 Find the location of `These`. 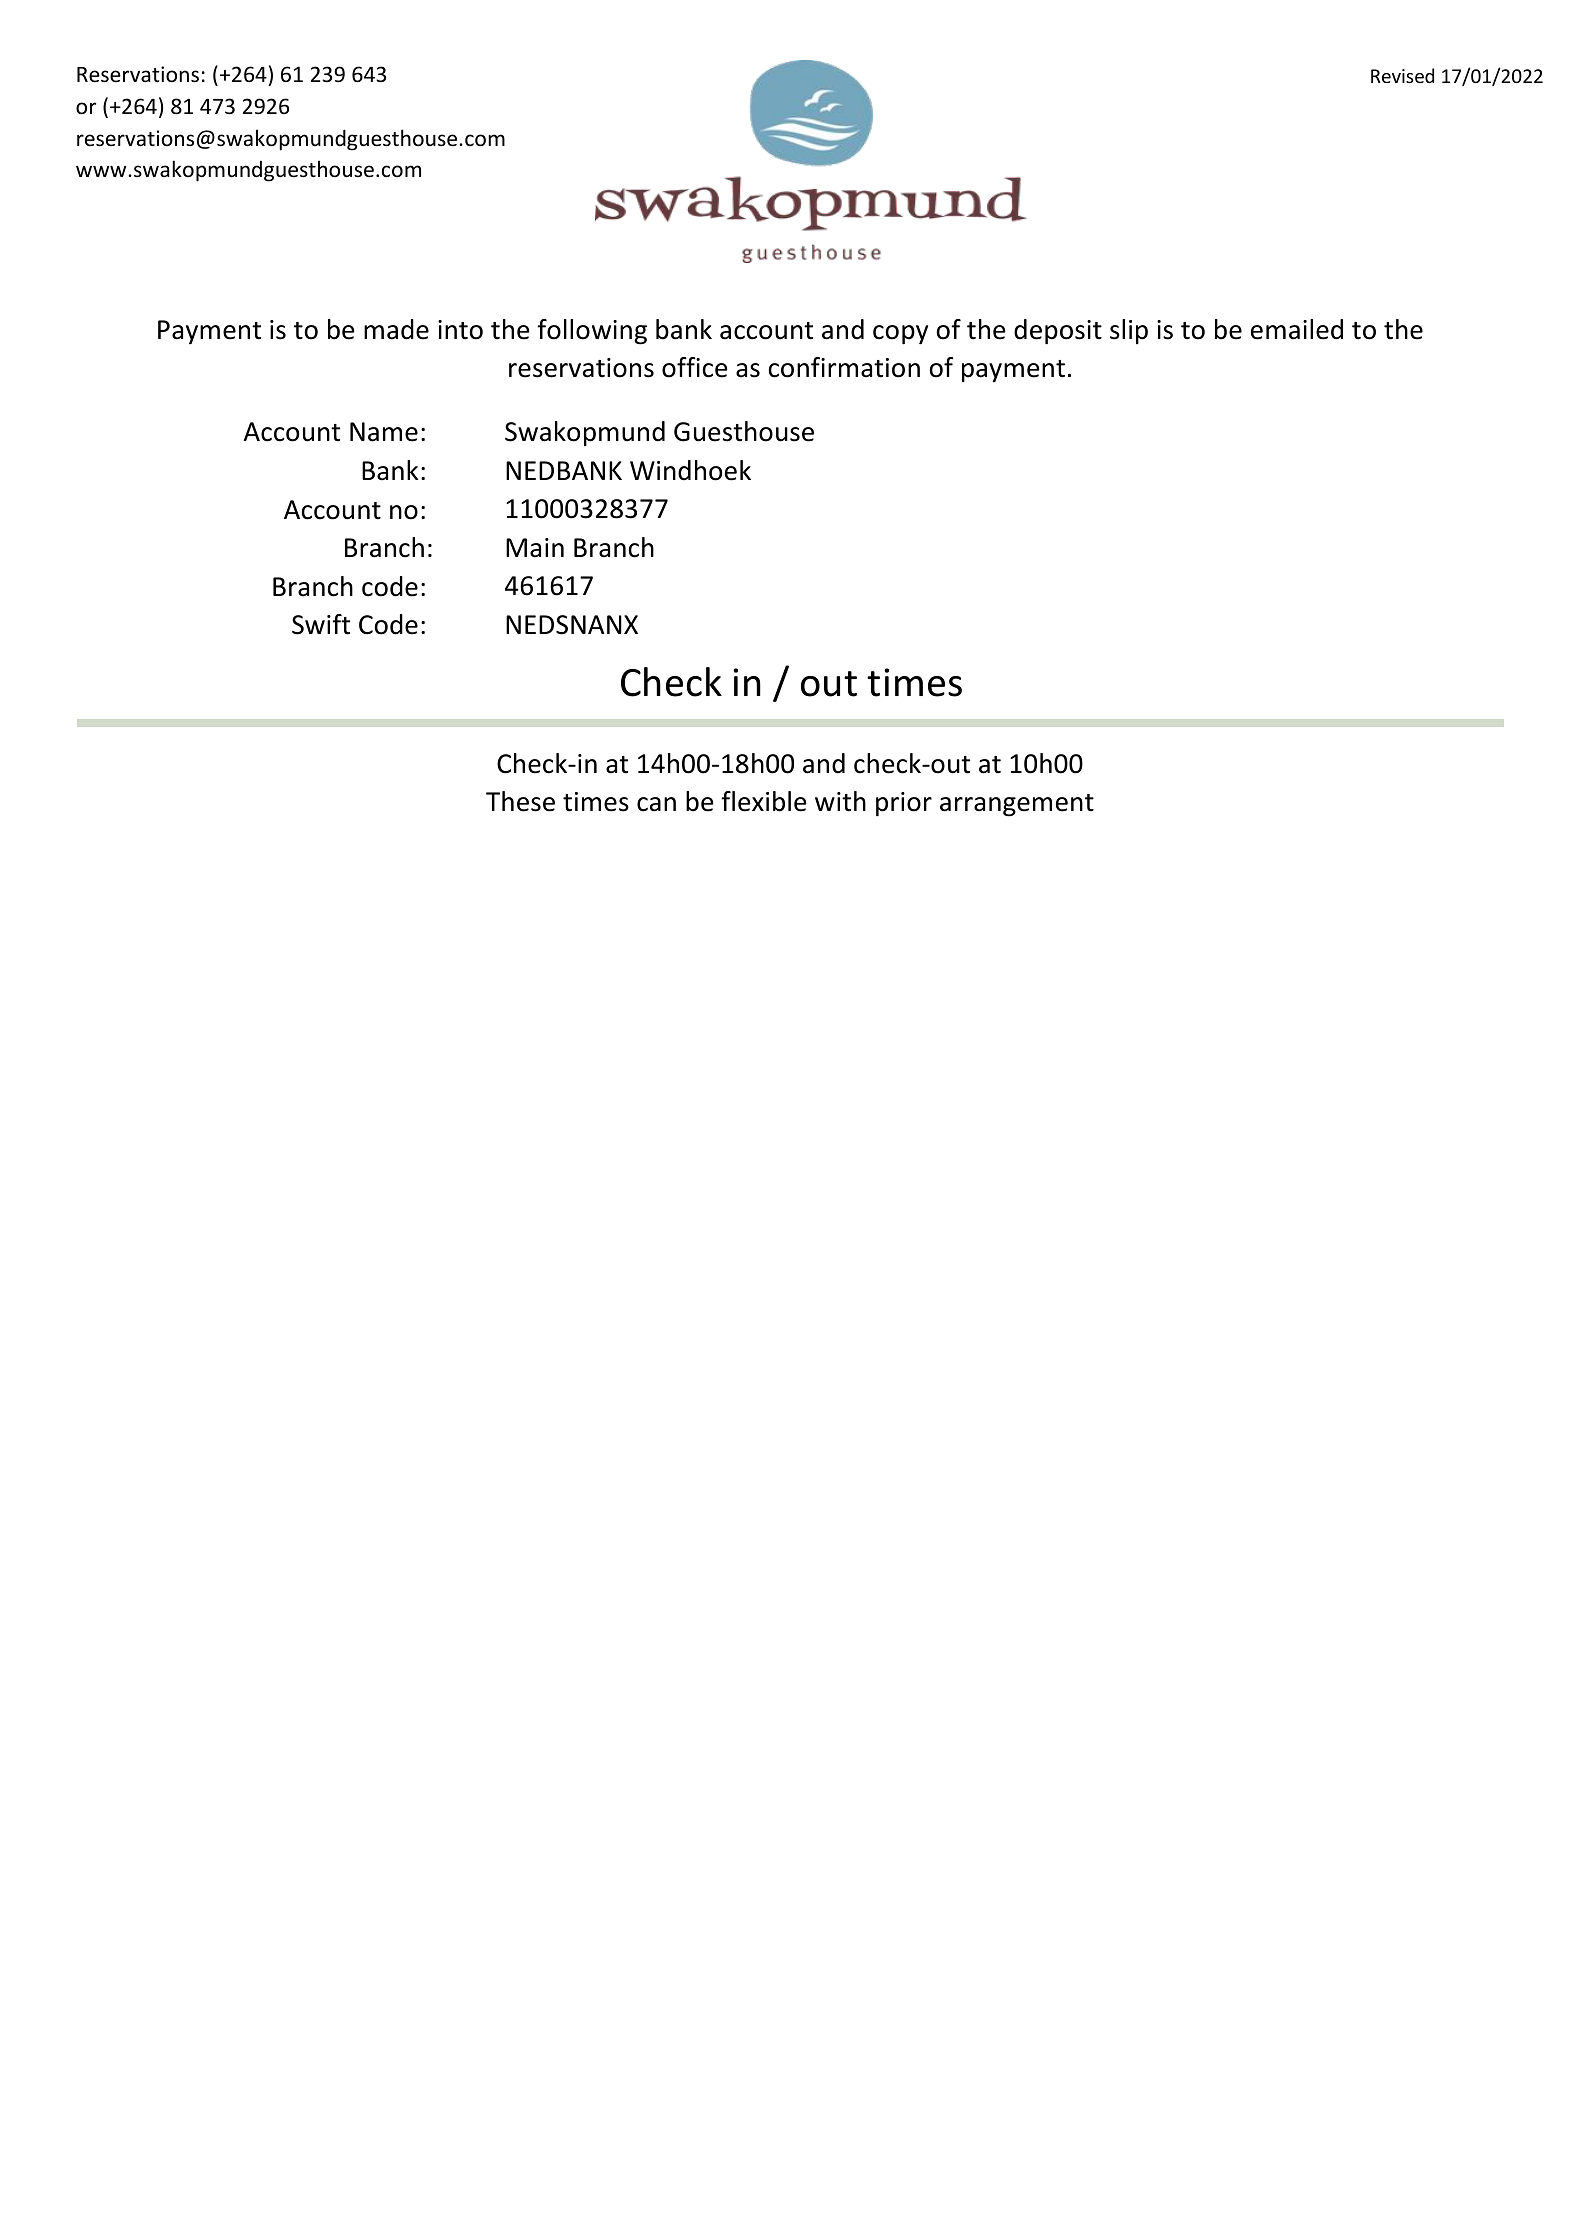

These is located at coordinates (520, 801).
